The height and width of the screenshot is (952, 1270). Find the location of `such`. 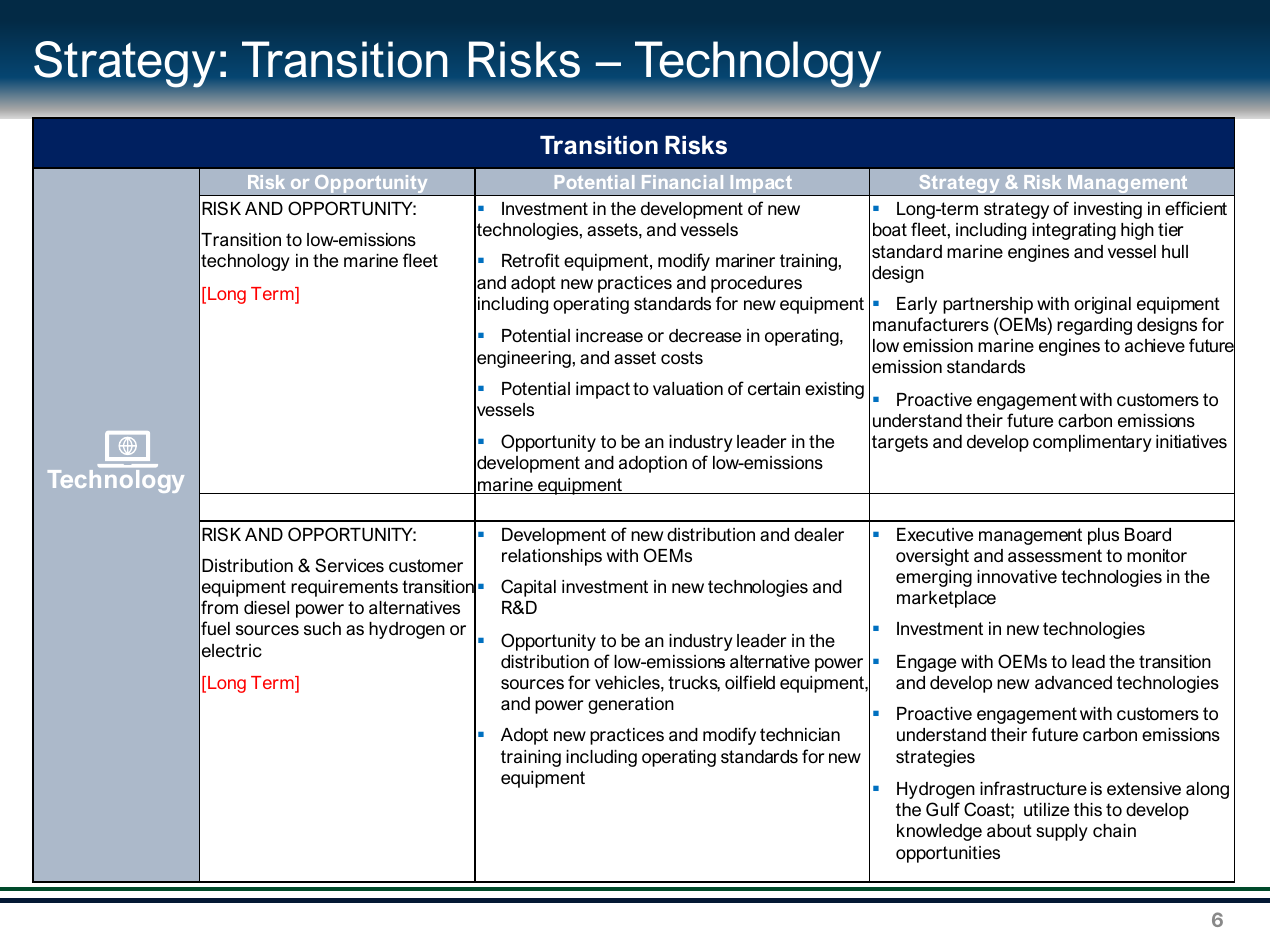

such is located at coordinates (322, 628).
